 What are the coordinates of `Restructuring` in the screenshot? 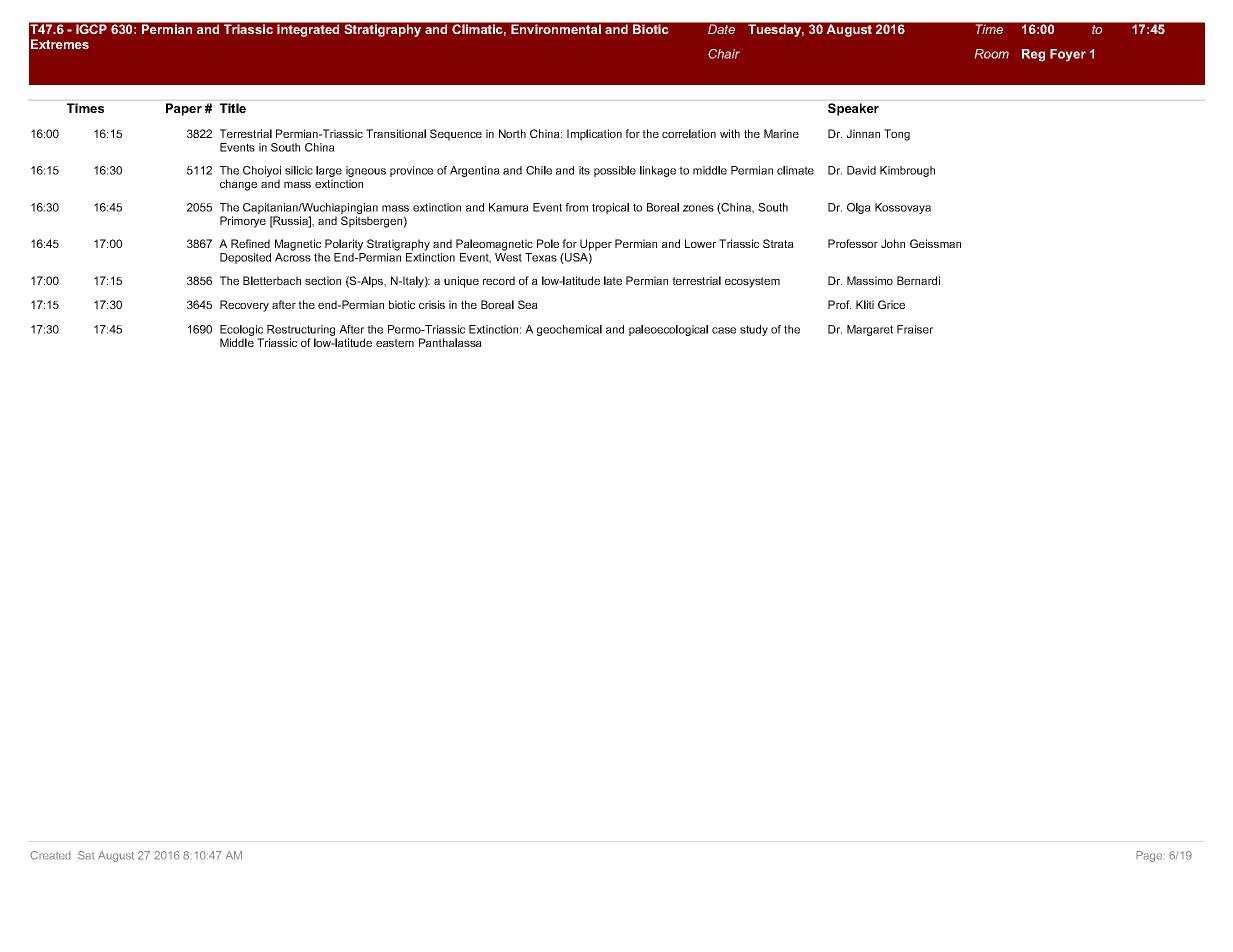 It's located at (302, 332).
